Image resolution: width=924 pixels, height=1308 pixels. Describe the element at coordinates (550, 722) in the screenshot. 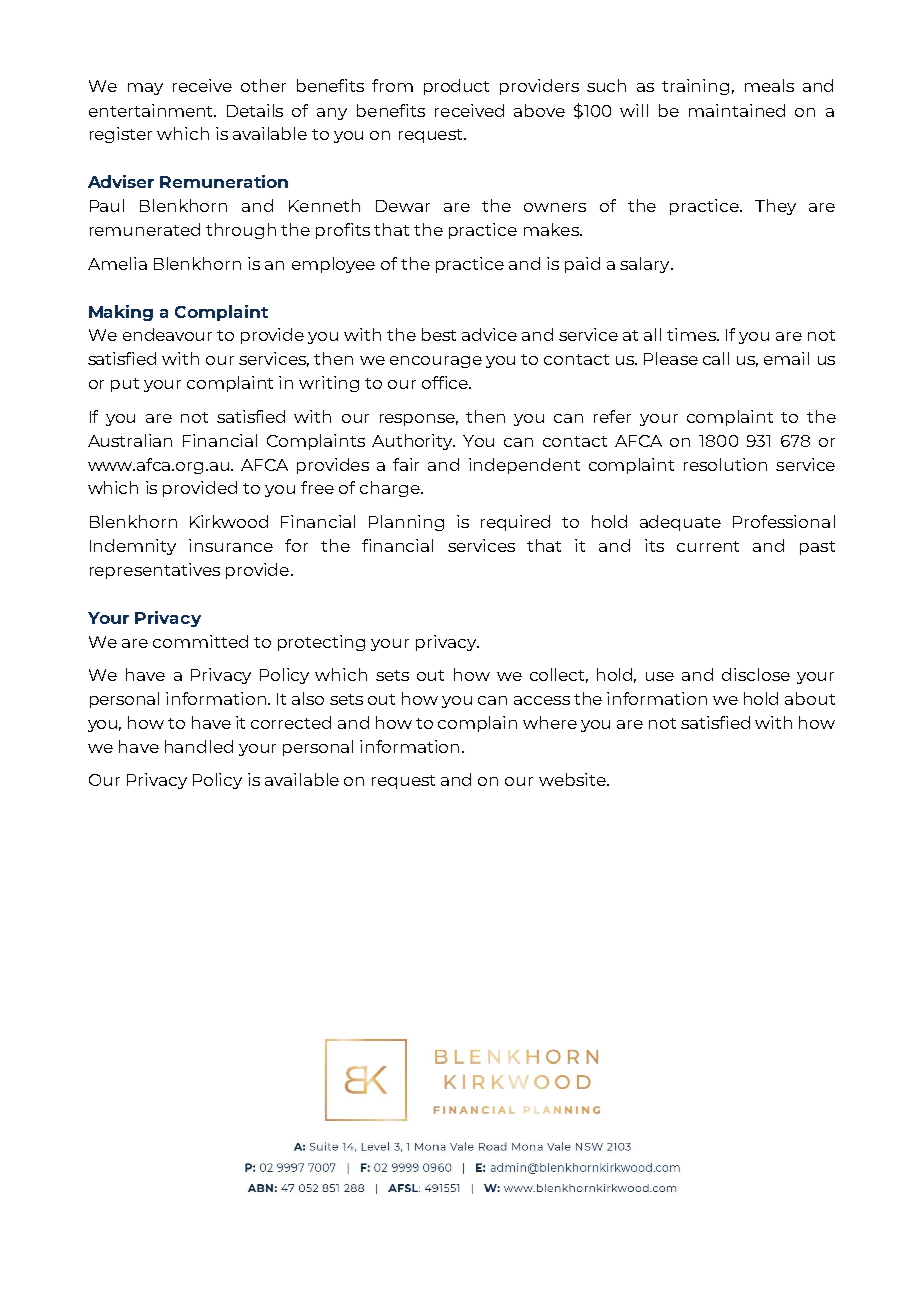

I see `where` at that location.
